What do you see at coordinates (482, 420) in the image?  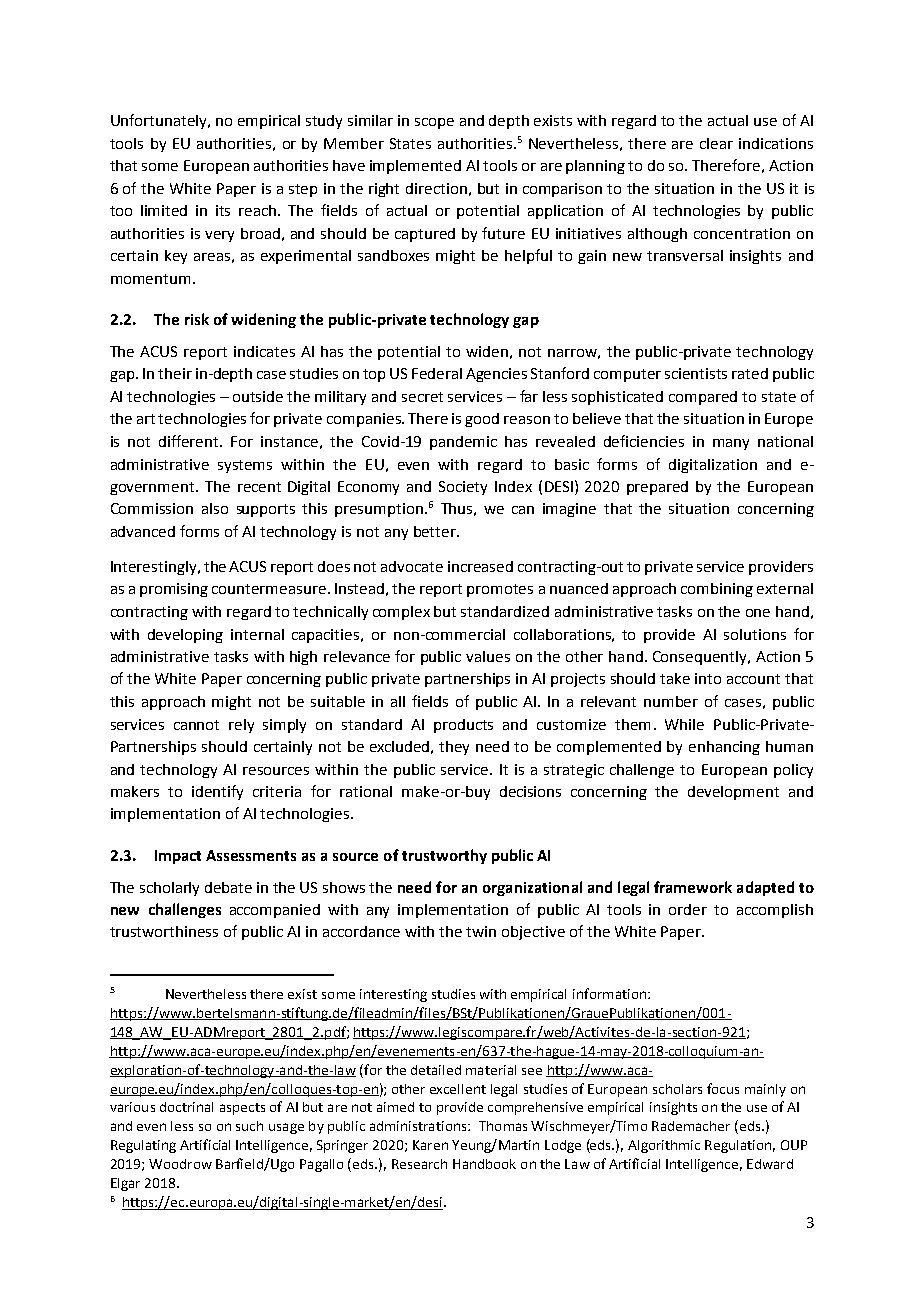 I see `good` at bounding box center [482, 420].
